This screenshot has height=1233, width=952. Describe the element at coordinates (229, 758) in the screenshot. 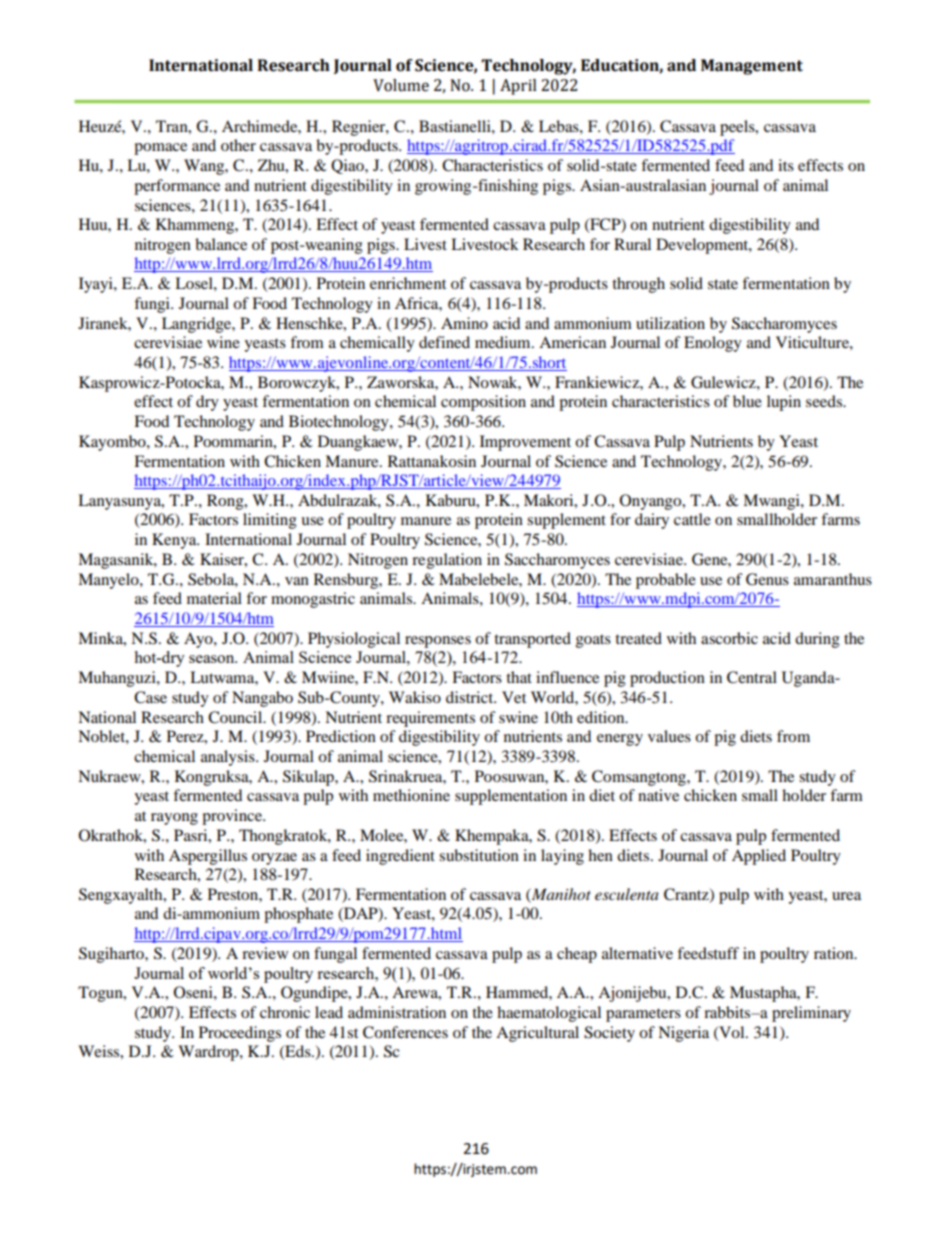

I see `analysis` at that location.
